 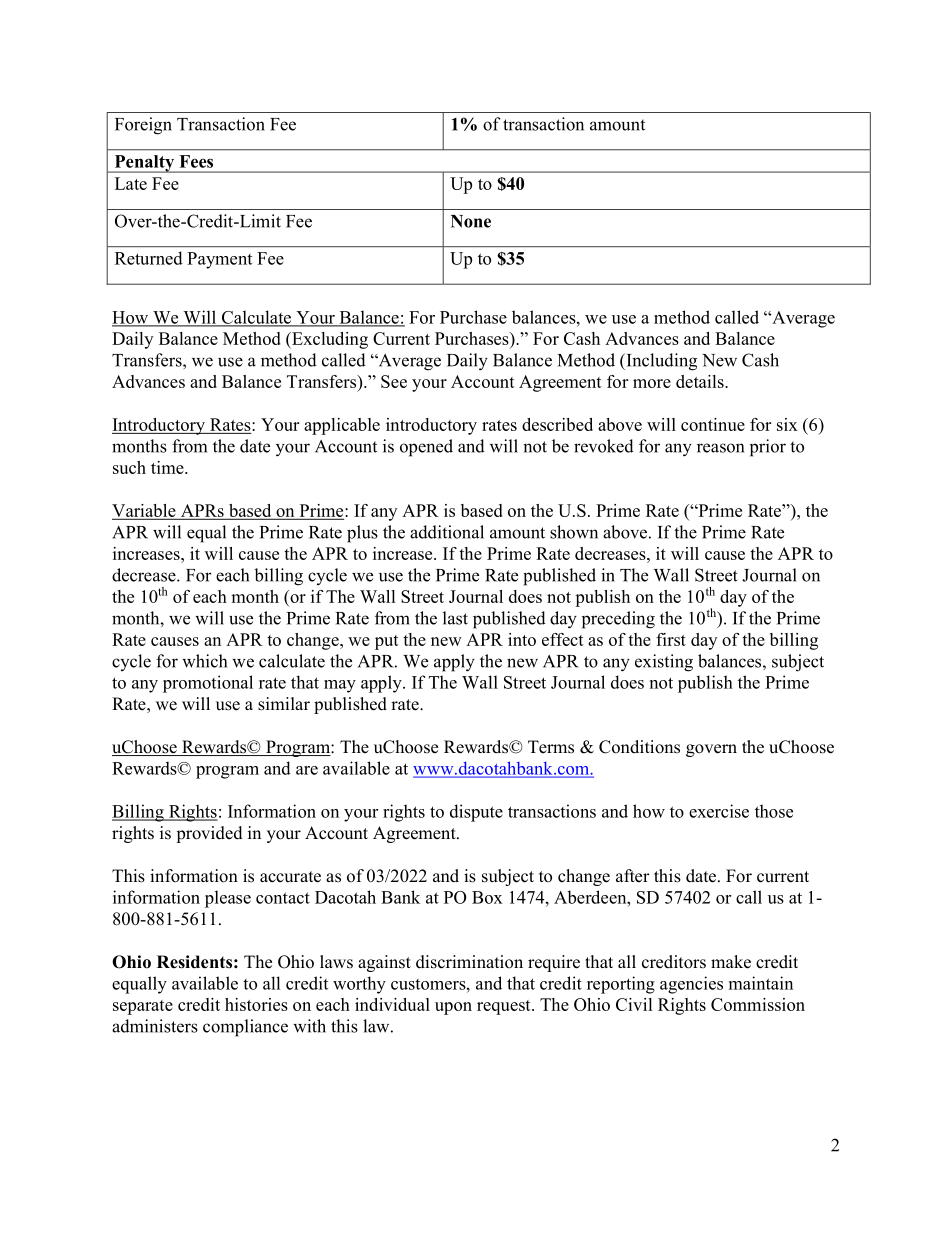 What do you see at coordinates (660, 362) in the screenshot?
I see `Including` at bounding box center [660, 362].
